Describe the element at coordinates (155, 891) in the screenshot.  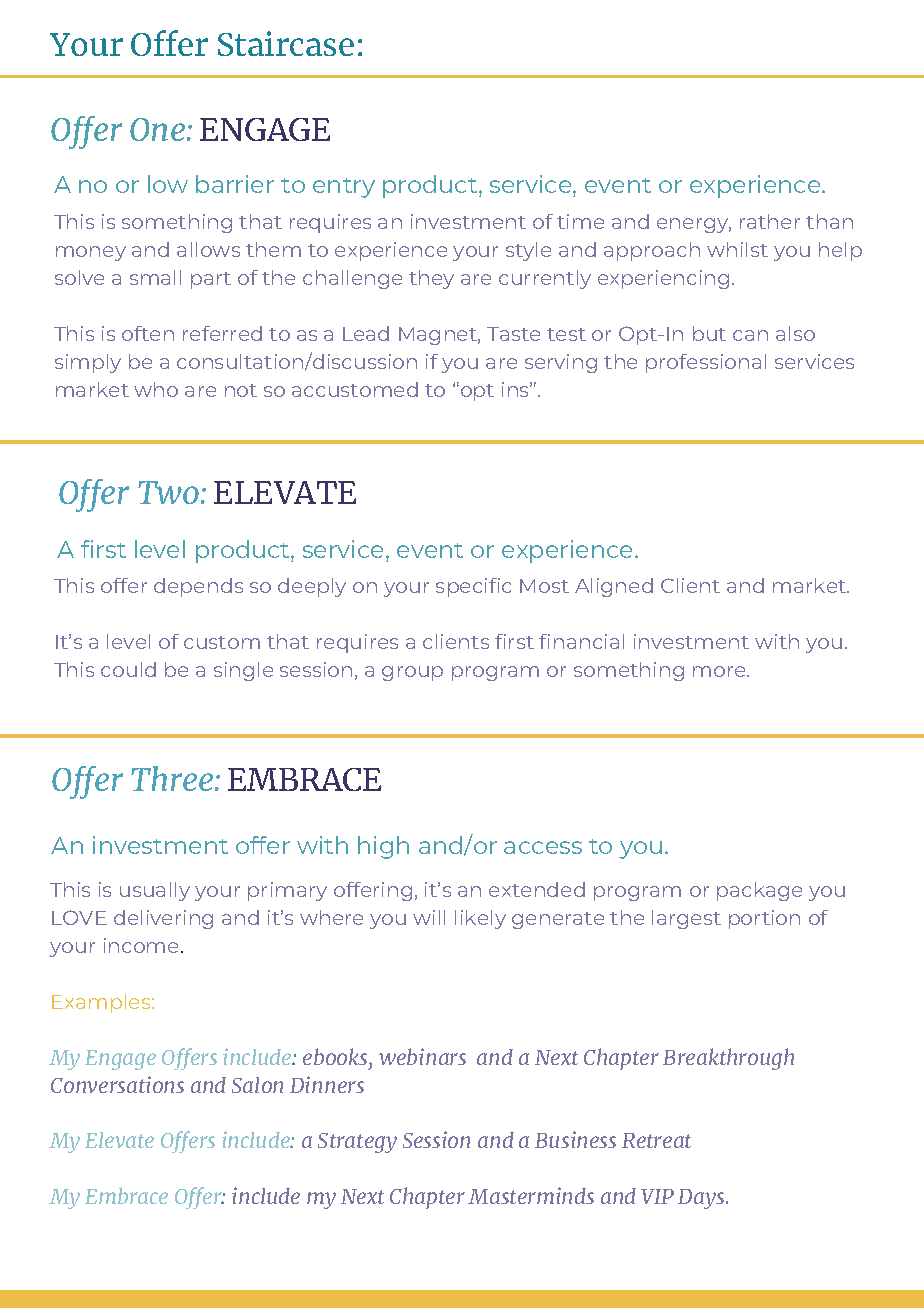
I see `usually` at that location.
